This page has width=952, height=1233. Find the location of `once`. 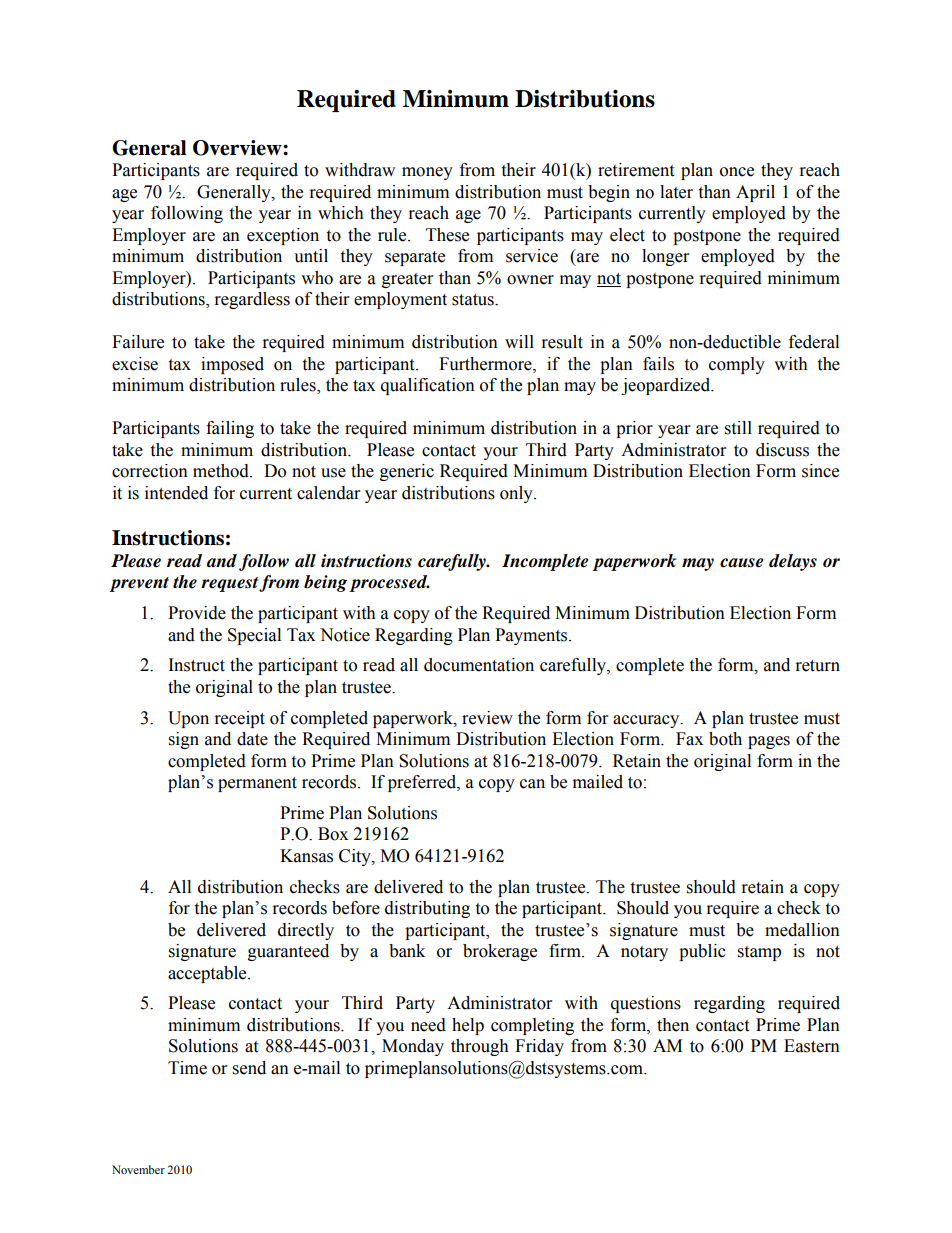

once is located at coordinates (737, 172).
